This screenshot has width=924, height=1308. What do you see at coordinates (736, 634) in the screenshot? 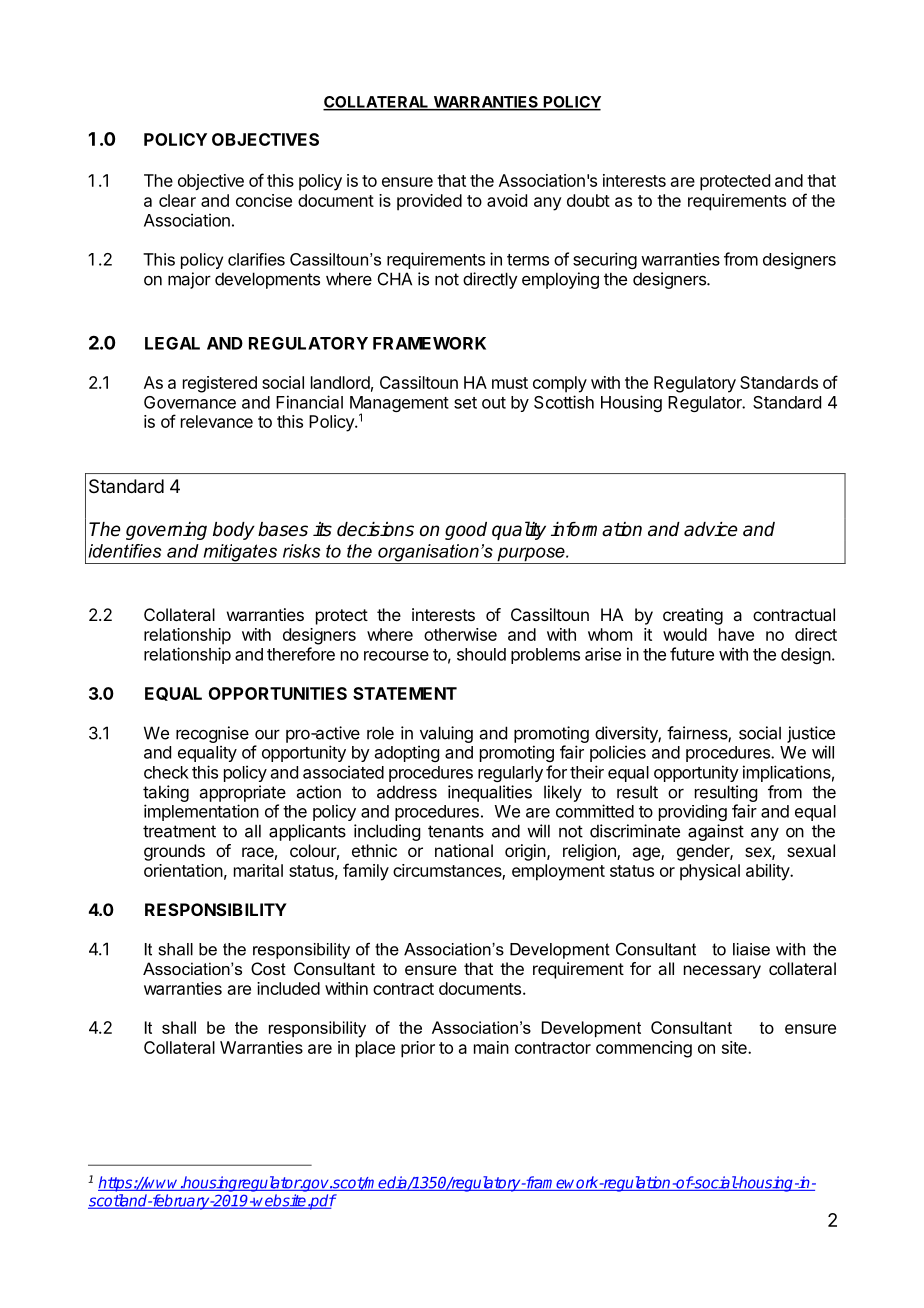
I see `have` at bounding box center [736, 634].
